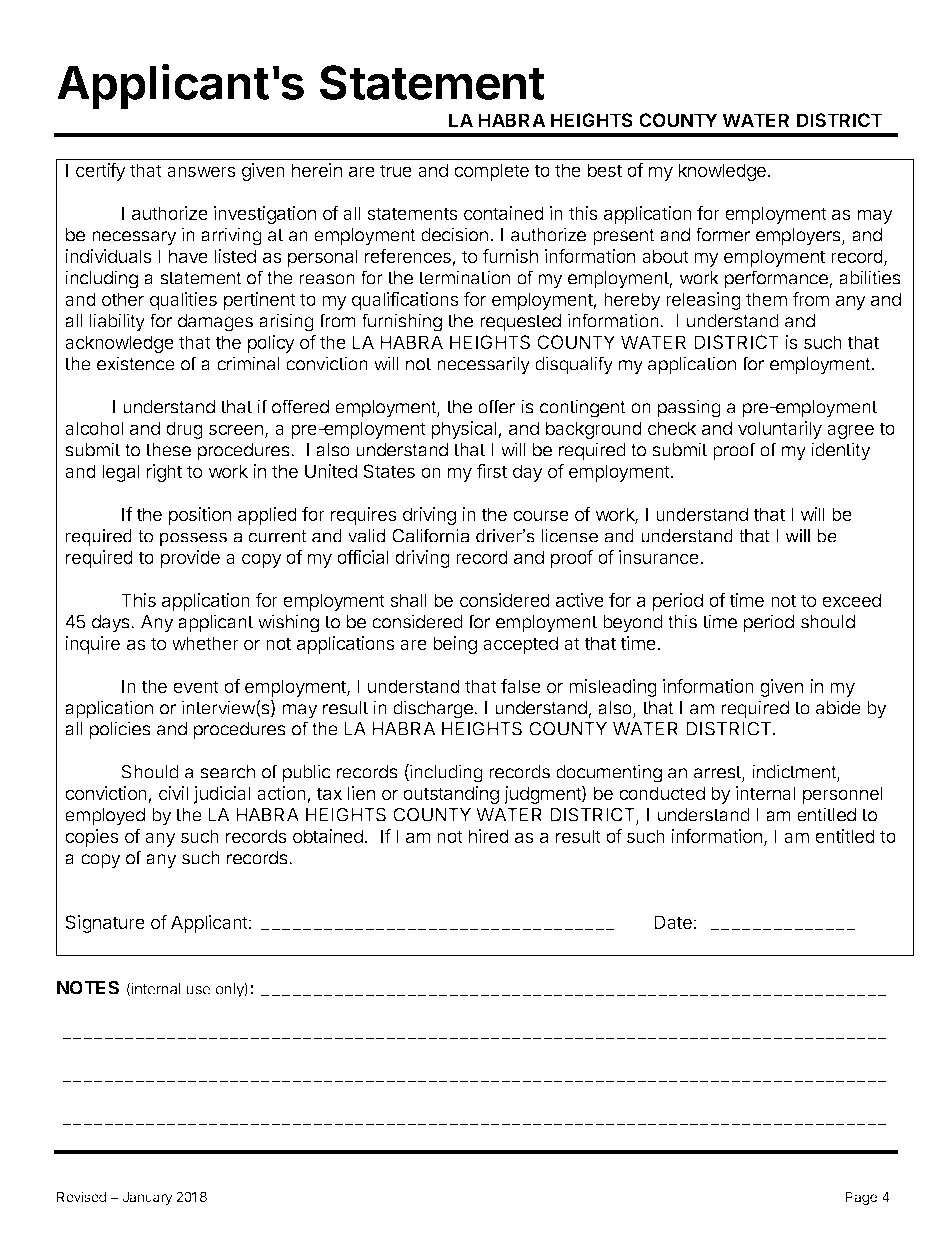  What do you see at coordinates (201, 171) in the document?
I see `answers` at bounding box center [201, 171].
